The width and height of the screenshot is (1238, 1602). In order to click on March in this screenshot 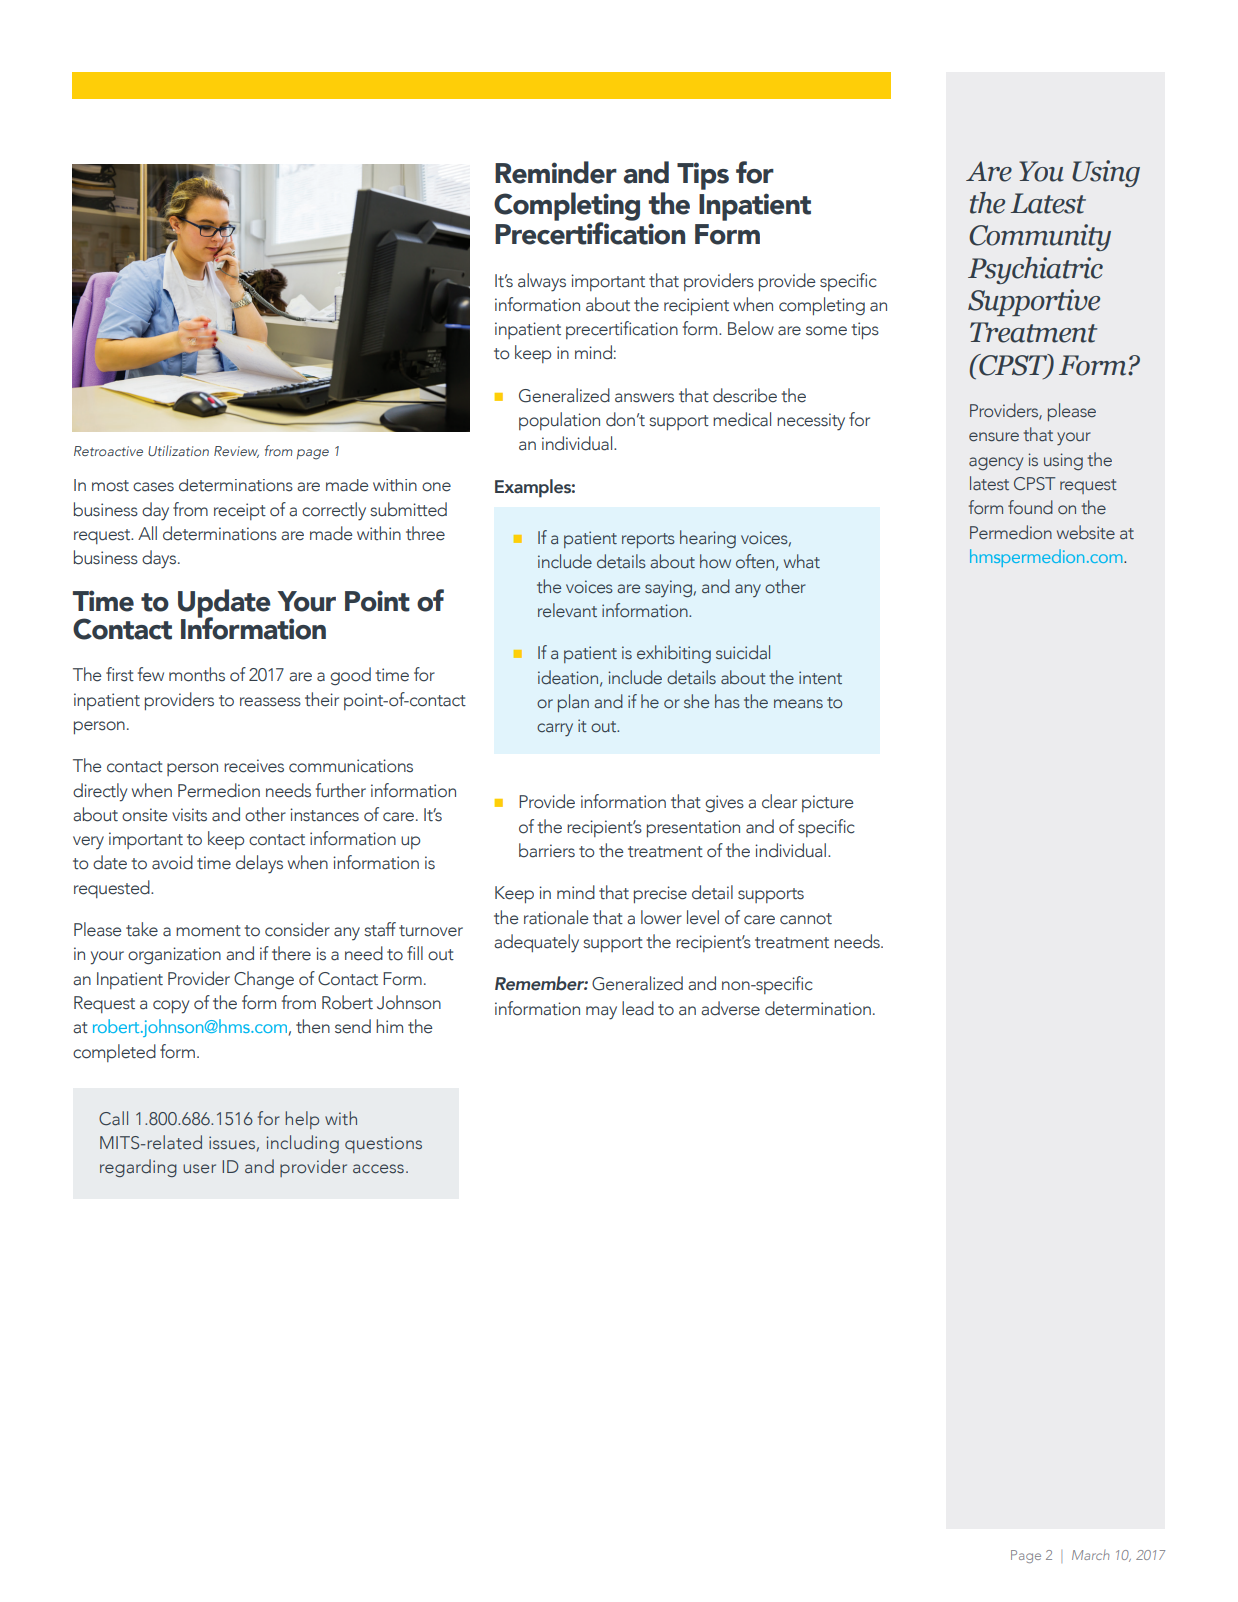, I will do `click(1090, 1555)`.
